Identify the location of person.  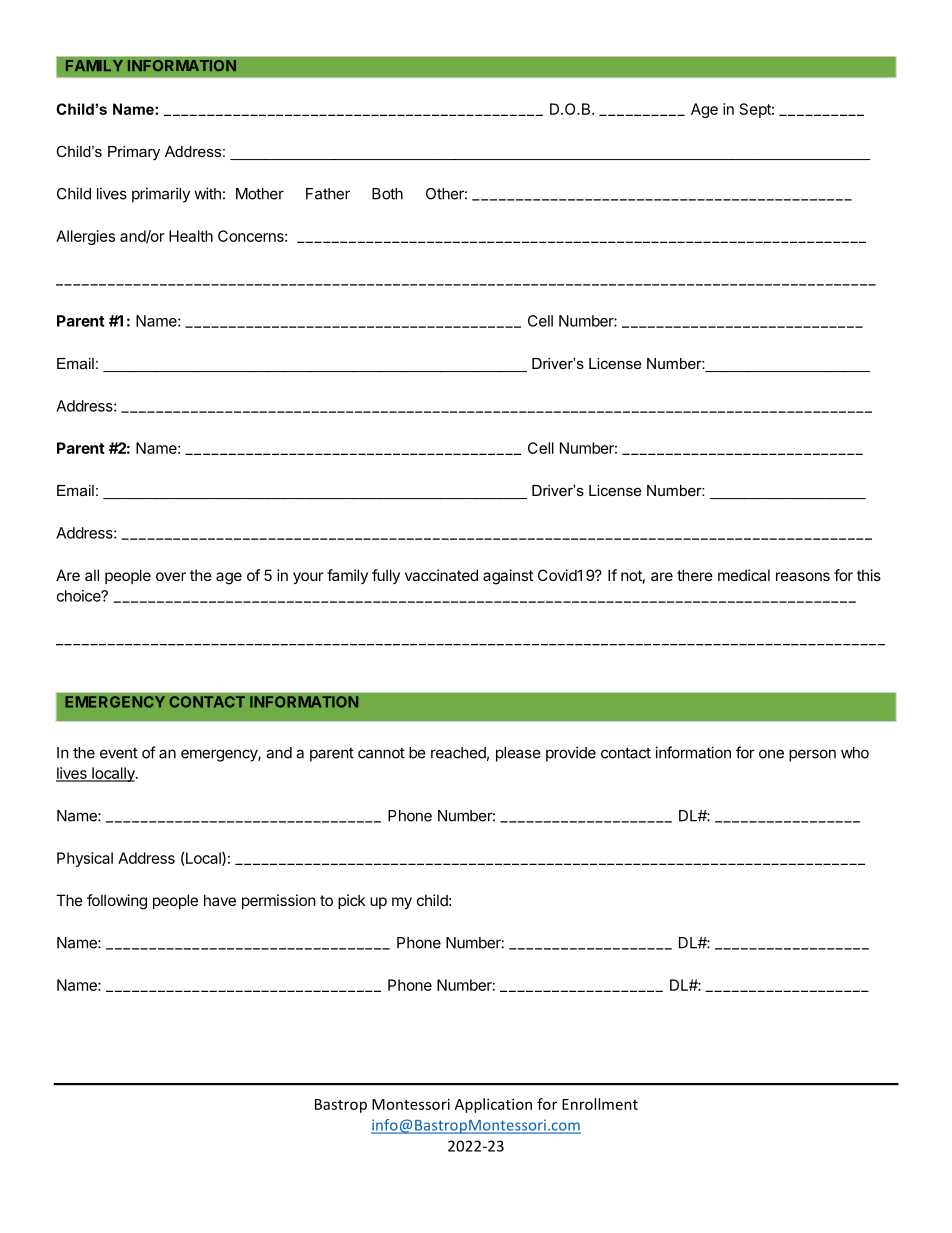
(812, 755).
